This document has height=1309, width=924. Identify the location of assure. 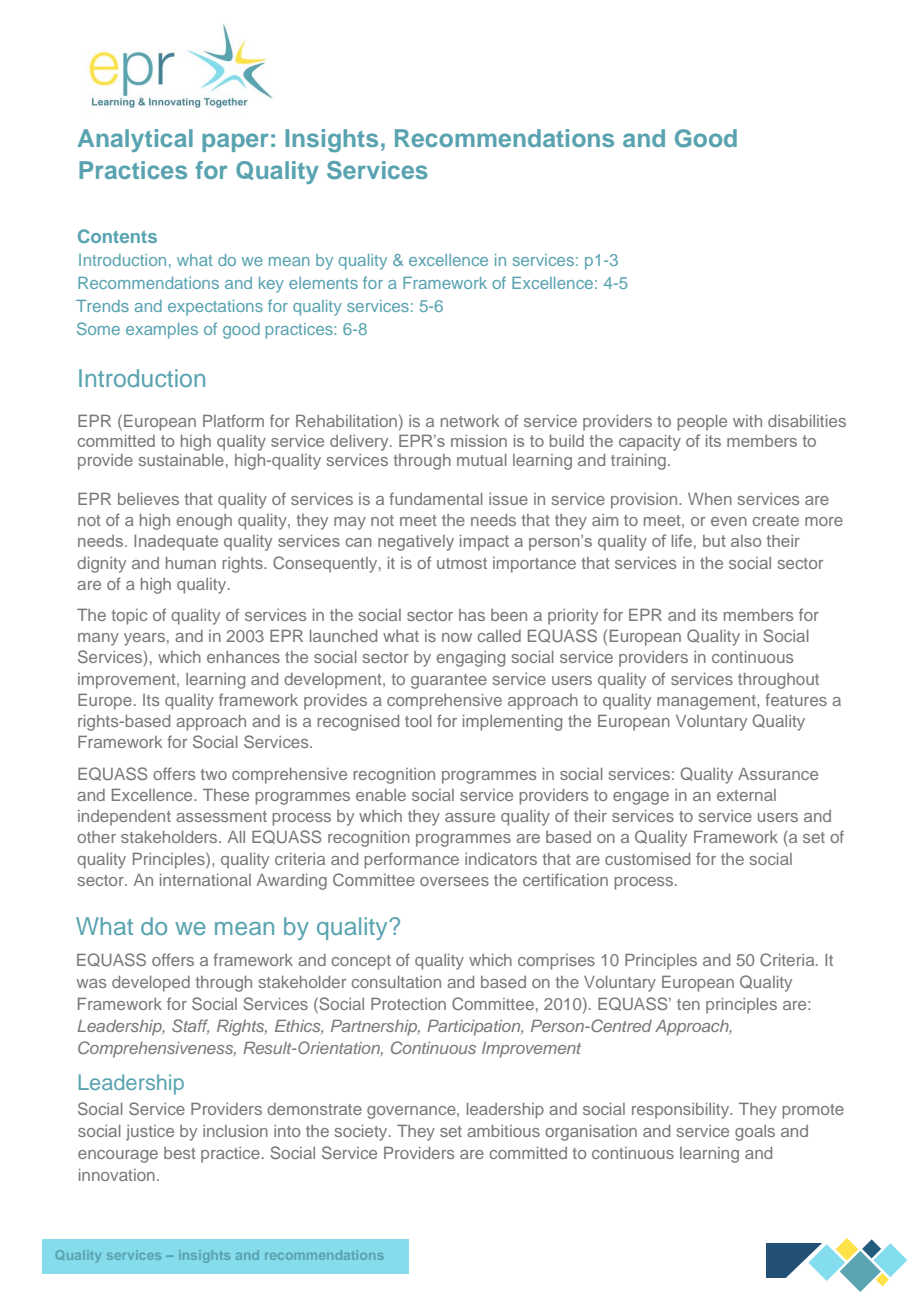
(470, 817).
